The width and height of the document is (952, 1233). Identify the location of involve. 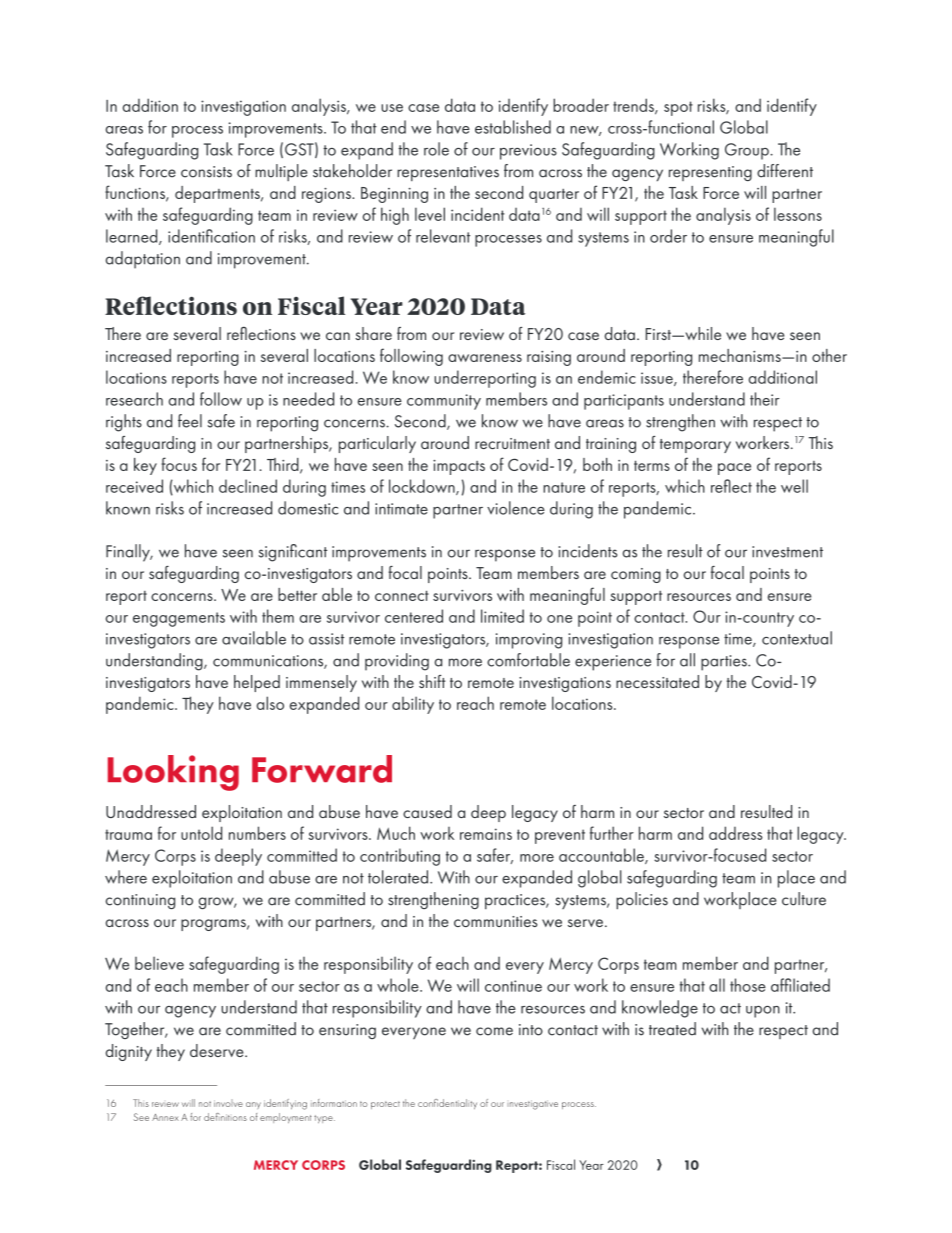
(228, 1103).
